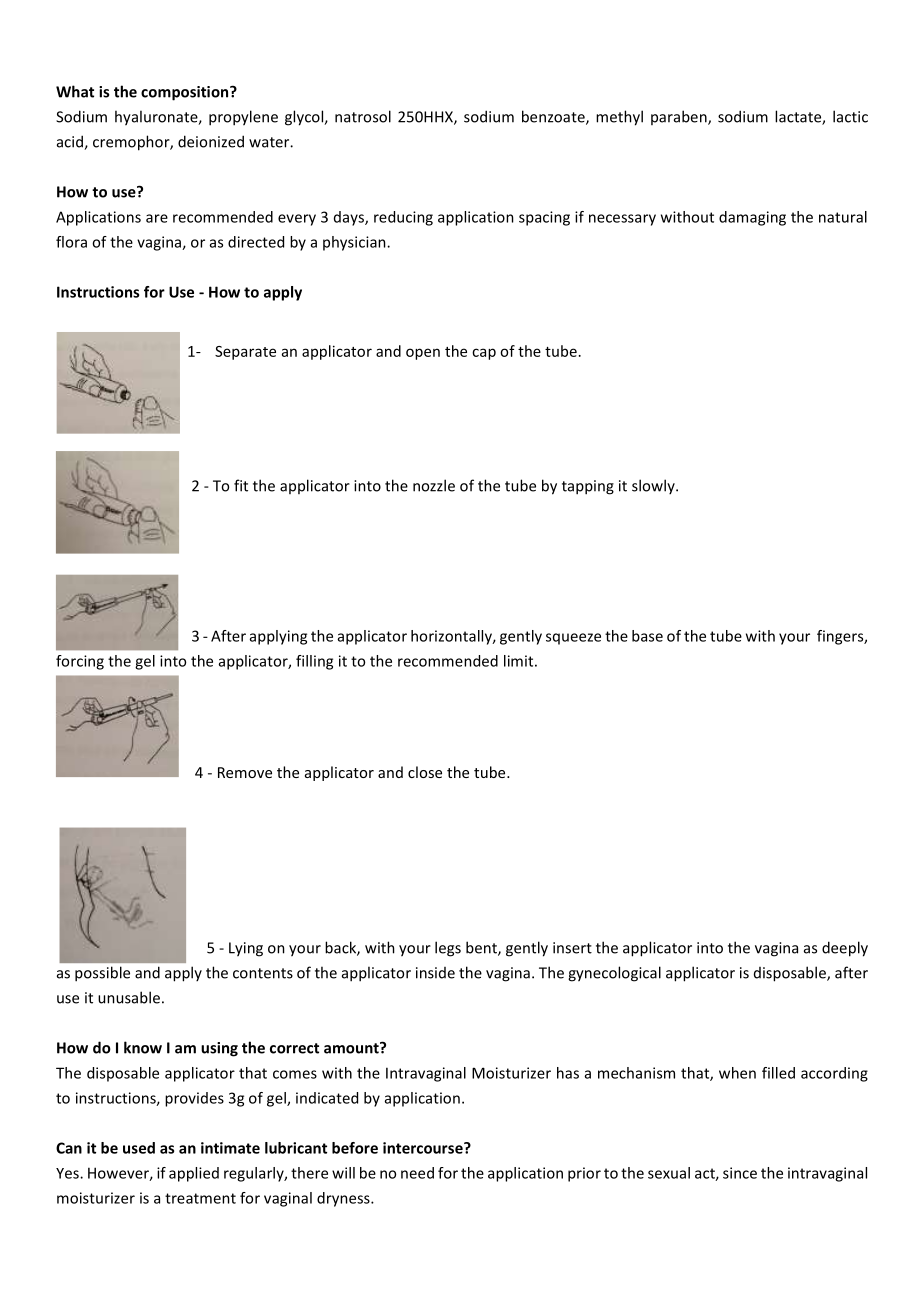 This document has height=1308, width=924. Describe the element at coordinates (417, 1173) in the document. I see `need` at that location.
